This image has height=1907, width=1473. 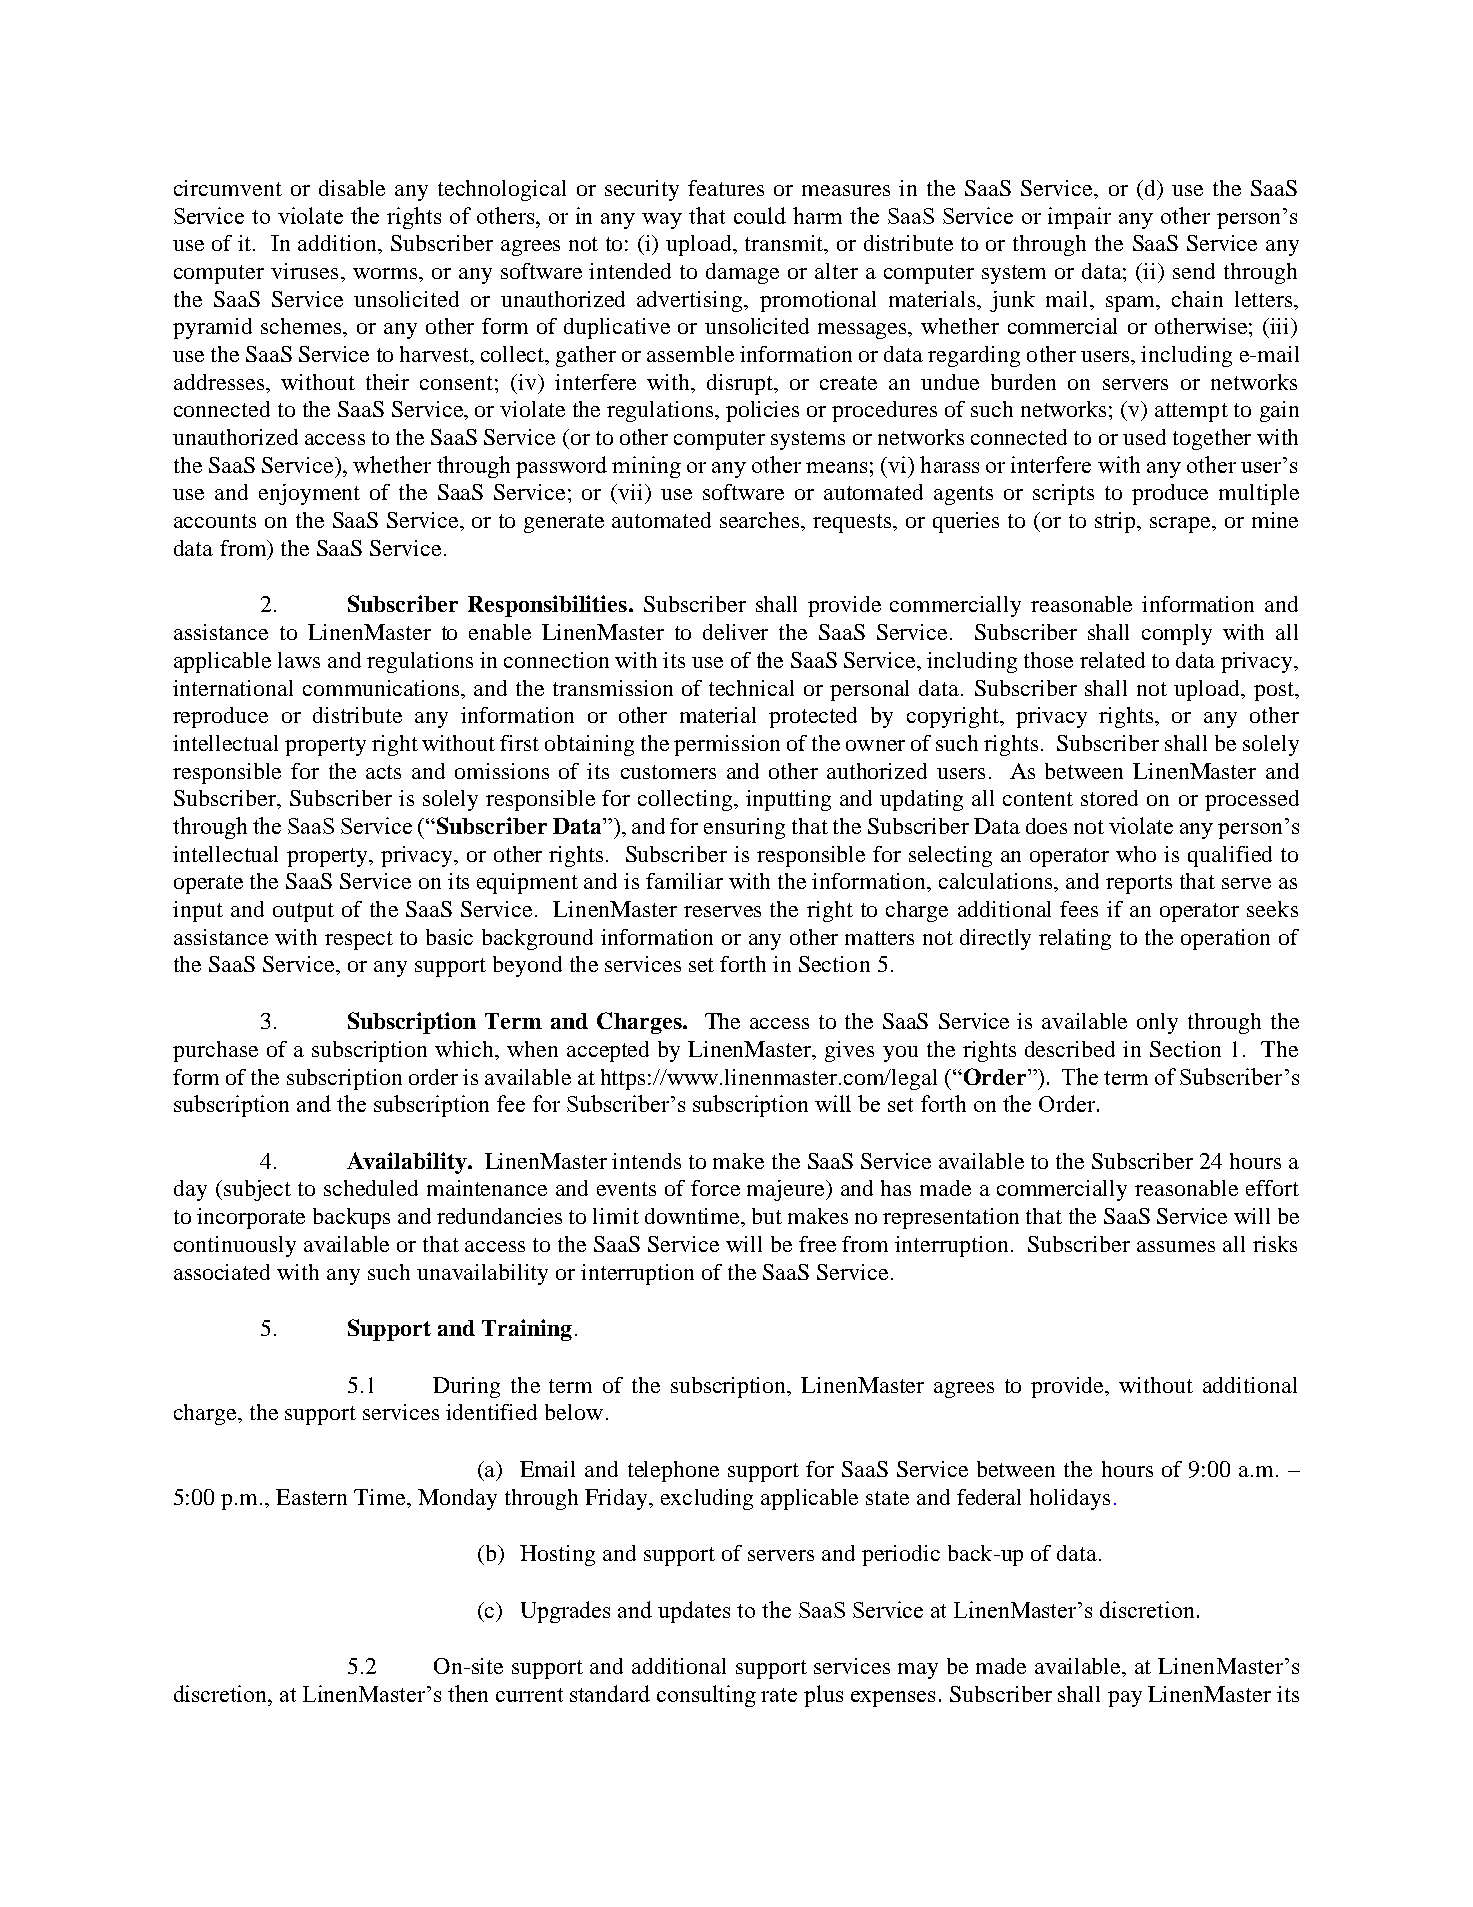 I want to click on send, so click(x=1194, y=271).
